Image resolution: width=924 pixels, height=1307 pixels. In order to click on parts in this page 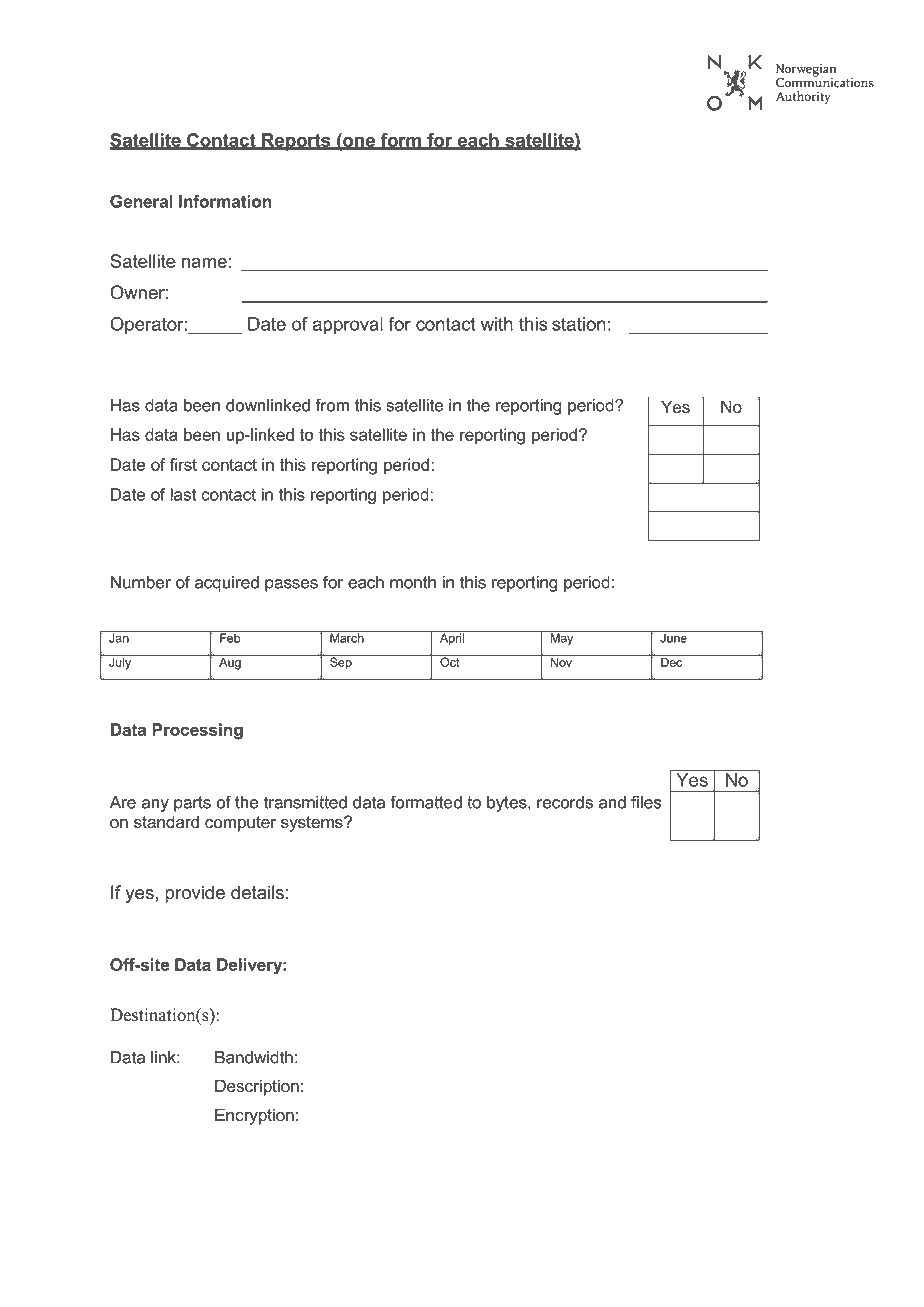, I will do `click(192, 804)`.
